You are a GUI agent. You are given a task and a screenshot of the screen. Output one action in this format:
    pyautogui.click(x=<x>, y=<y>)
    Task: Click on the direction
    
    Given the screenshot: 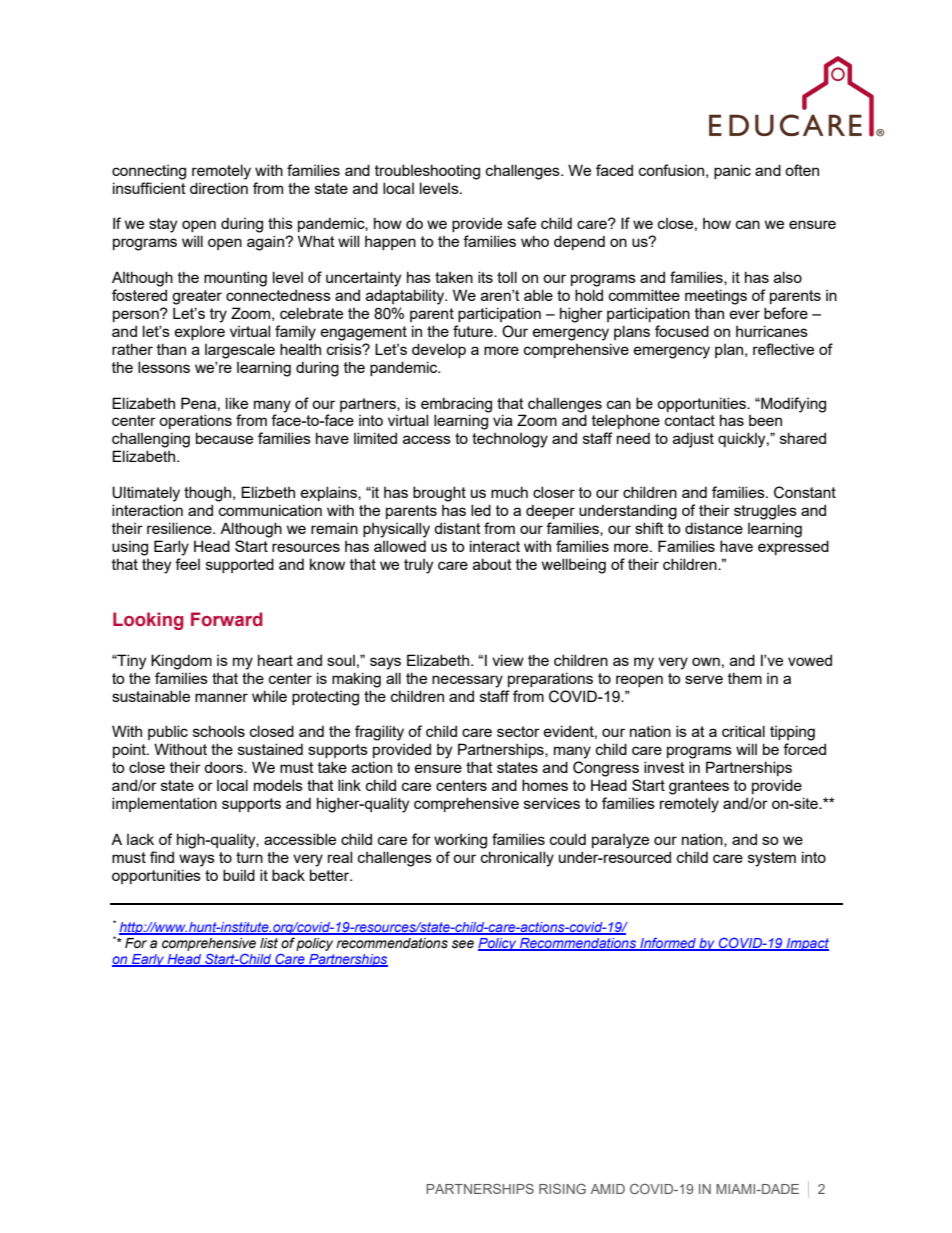 What is the action you would take?
    pyautogui.click(x=219, y=188)
